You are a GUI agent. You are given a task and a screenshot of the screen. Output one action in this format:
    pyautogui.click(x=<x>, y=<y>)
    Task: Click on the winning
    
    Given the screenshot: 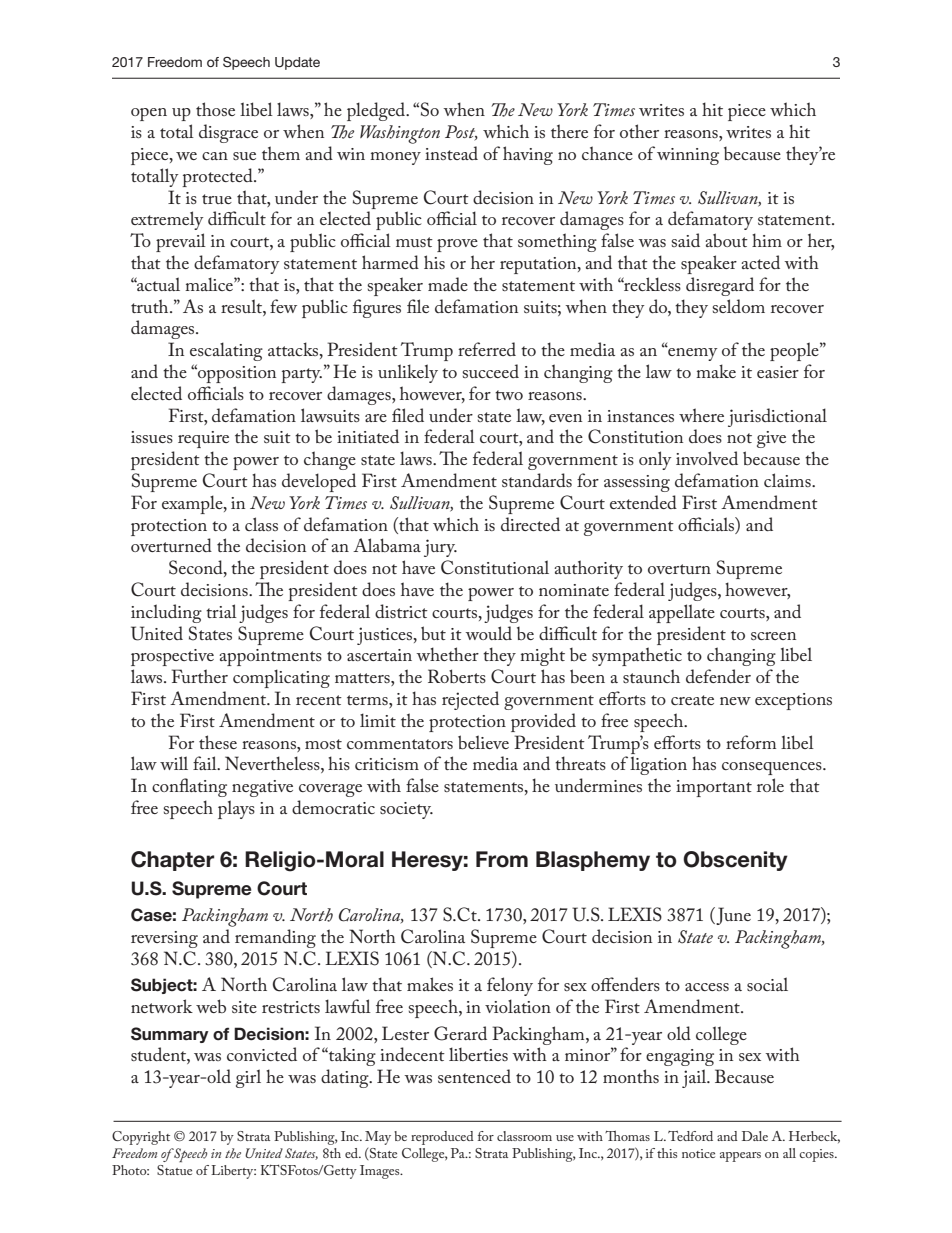 What is the action you would take?
    pyautogui.click(x=688, y=156)
